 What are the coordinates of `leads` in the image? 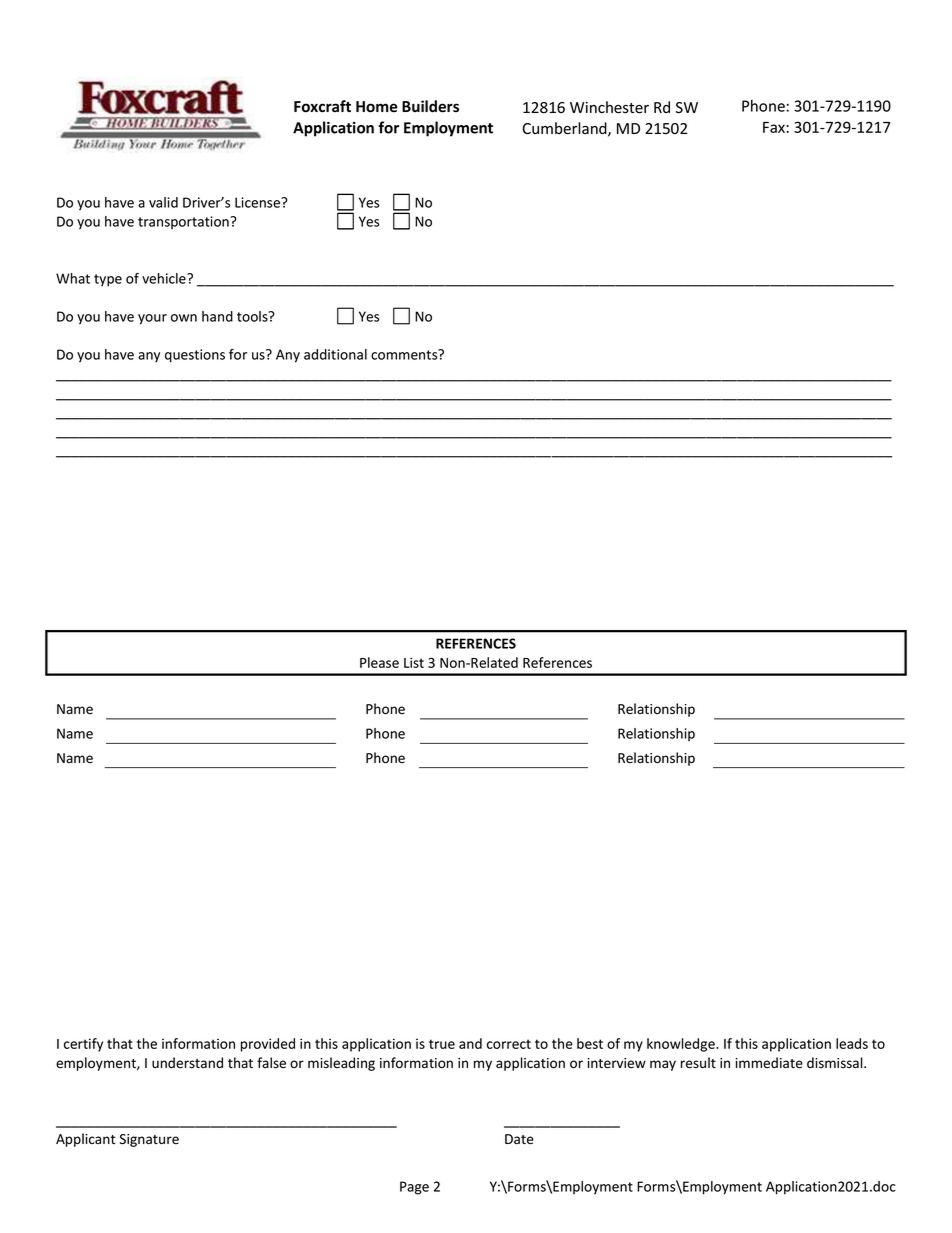 It's located at (852, 1043).
